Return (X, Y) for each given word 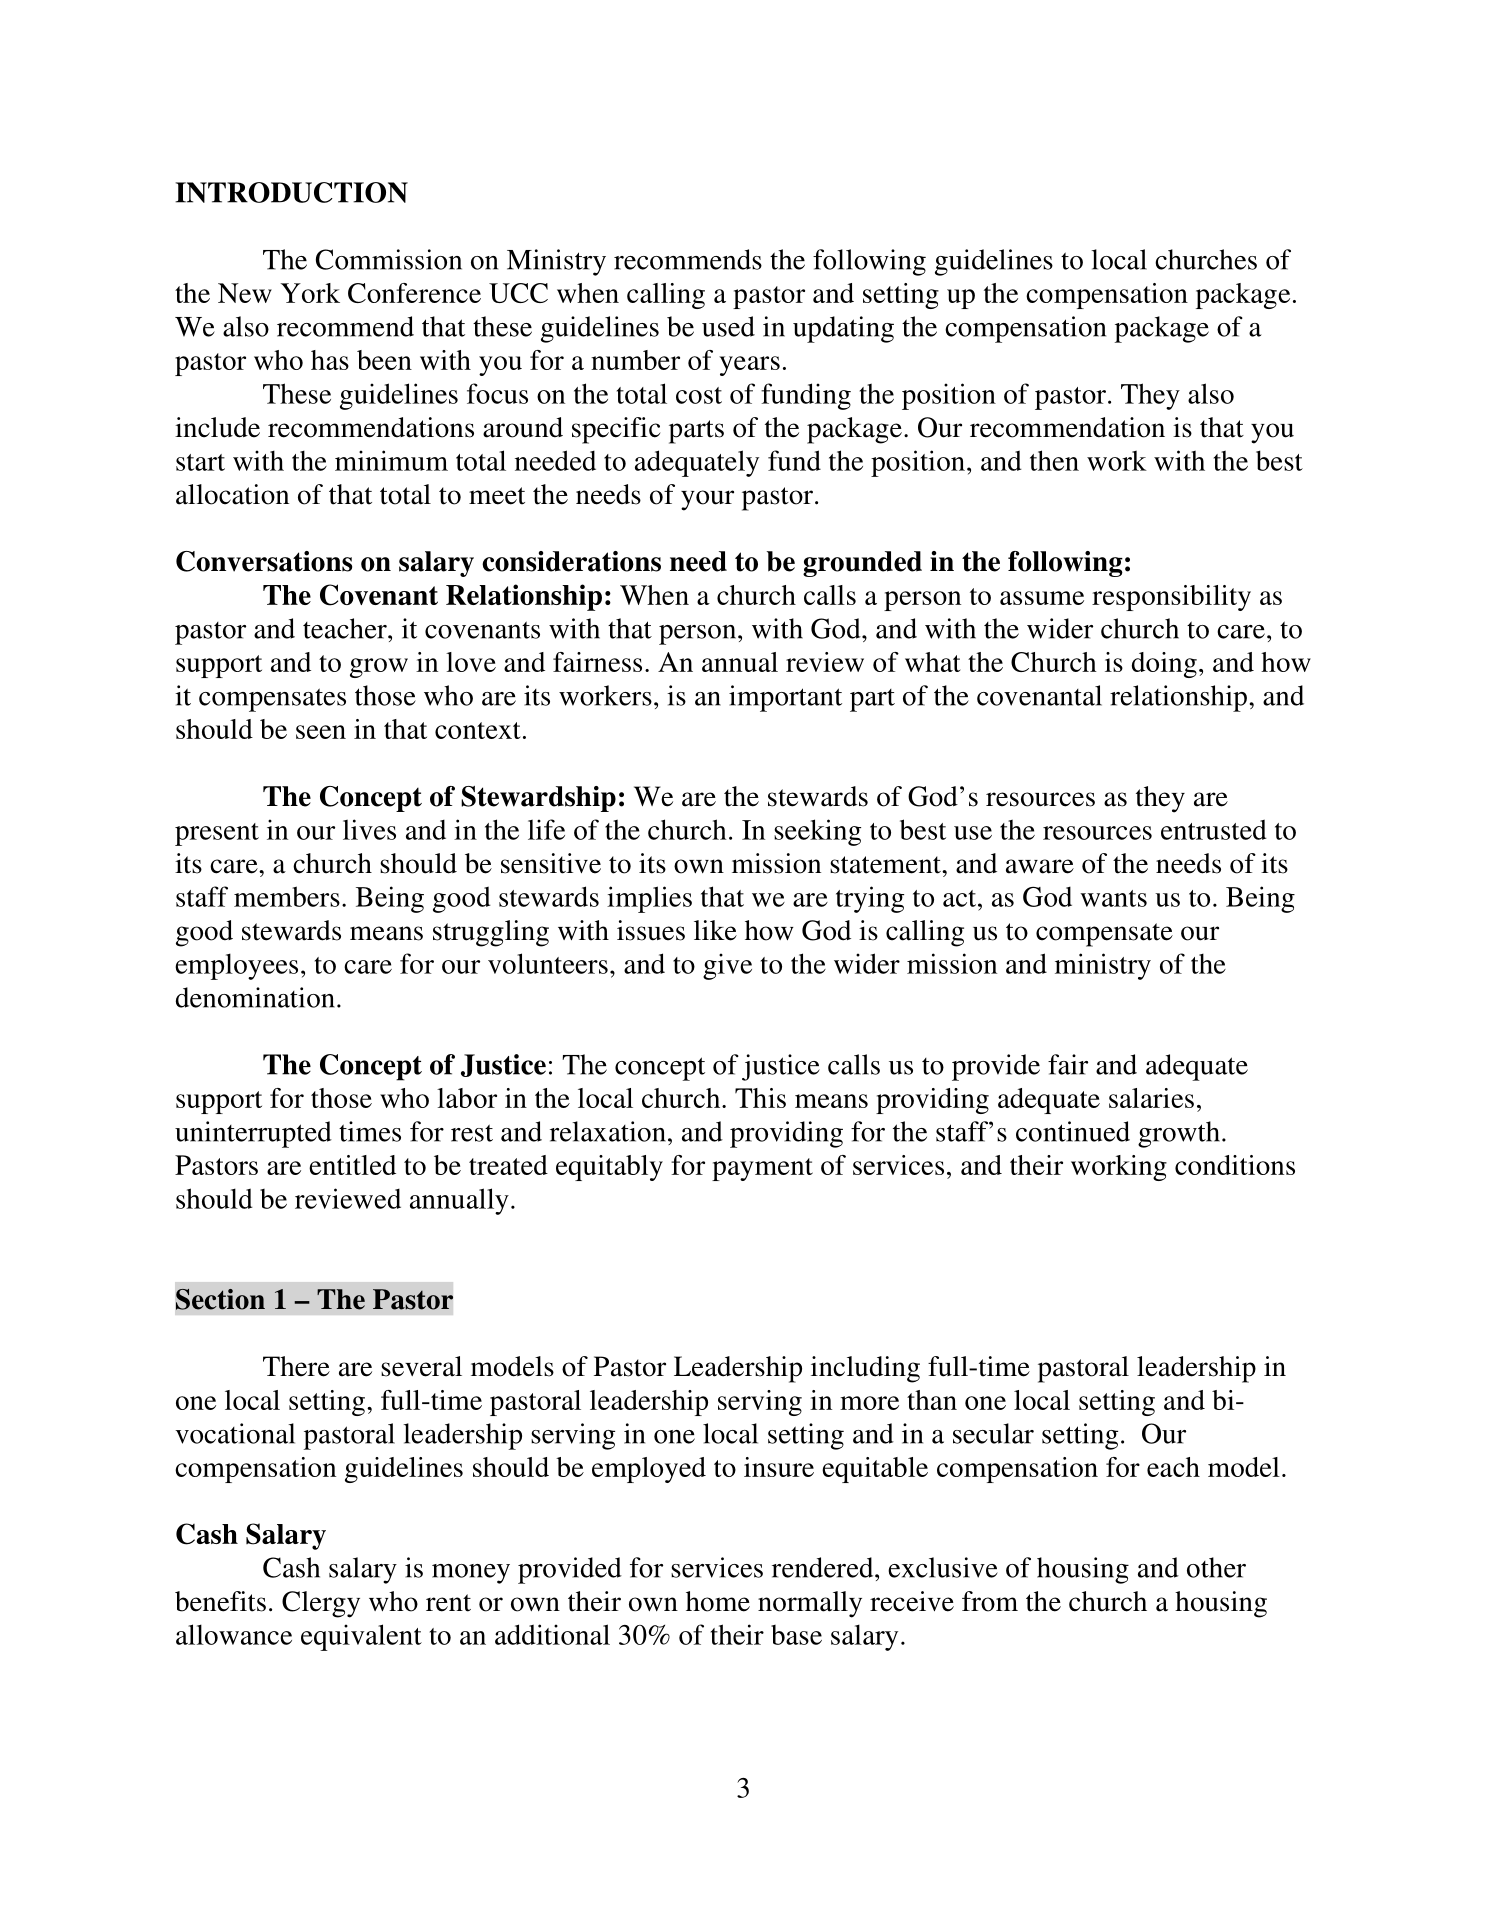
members (287, 896)
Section (220, 1299)
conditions (1235, 1165)
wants (1113, 898)
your (707, 500)
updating (843, 329)
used (728, 326)
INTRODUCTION (291, 192)
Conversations (264, 561)
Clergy (321, 1604)
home (718, 1601)
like (715, 930)
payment (762, 1169)
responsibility (1171, 598)
